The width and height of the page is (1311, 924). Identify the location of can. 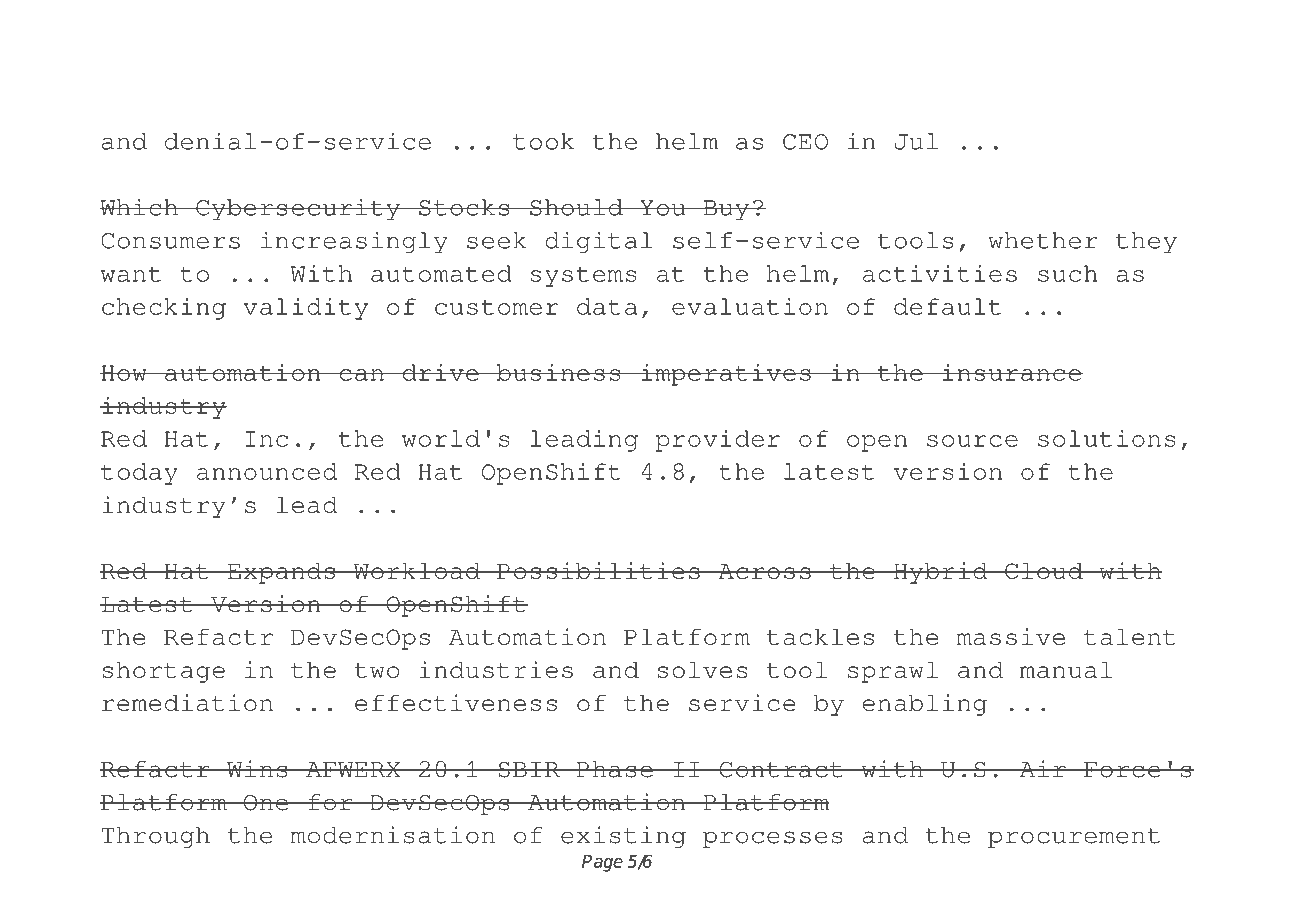
(361, 375).
